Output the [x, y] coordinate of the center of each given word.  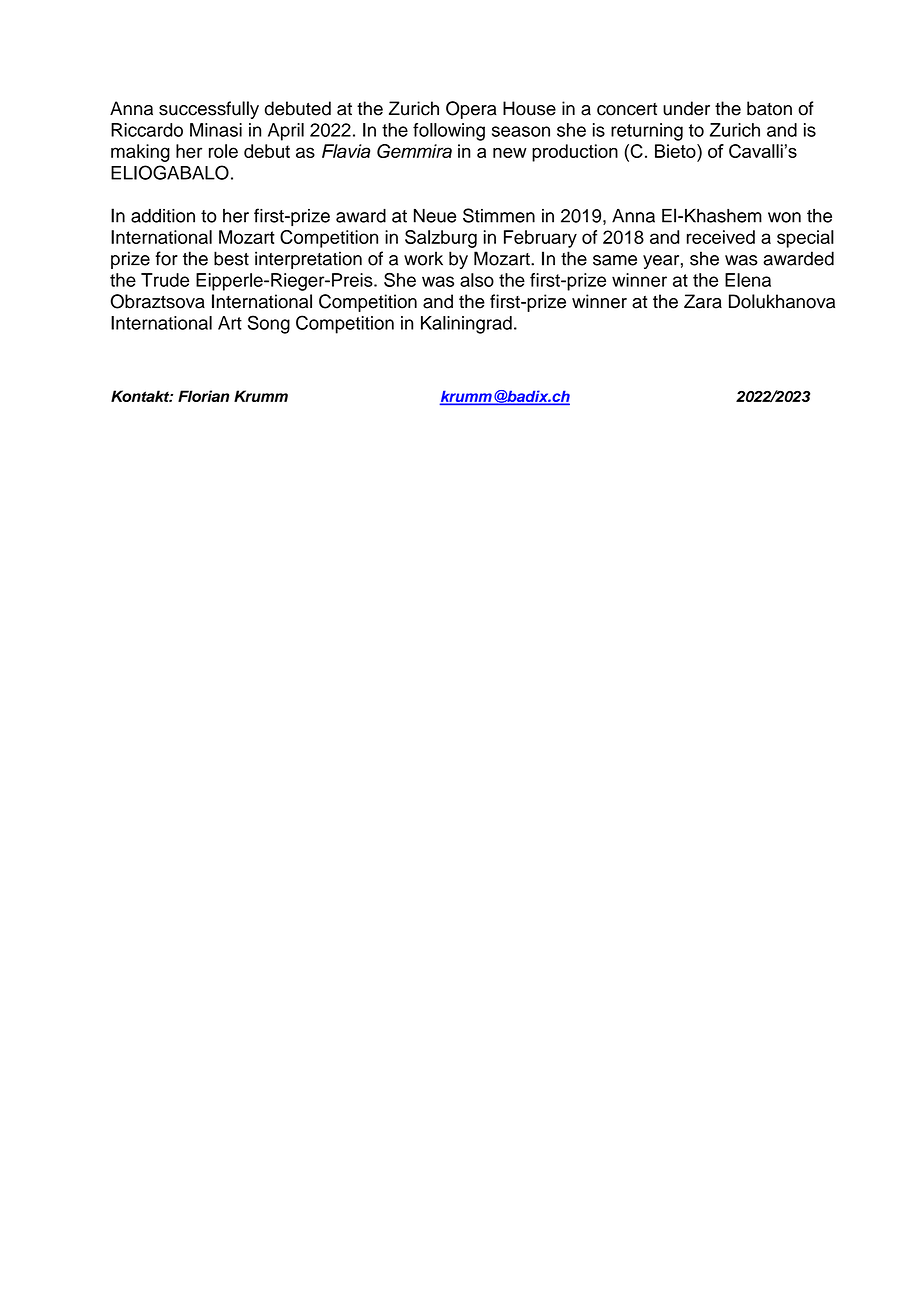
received [721, 237]
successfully [209, 110]
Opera [471, 110]
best [231, 258]
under [686, 108]
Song [269, 324]
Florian [203, 396]
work [423, 258]
